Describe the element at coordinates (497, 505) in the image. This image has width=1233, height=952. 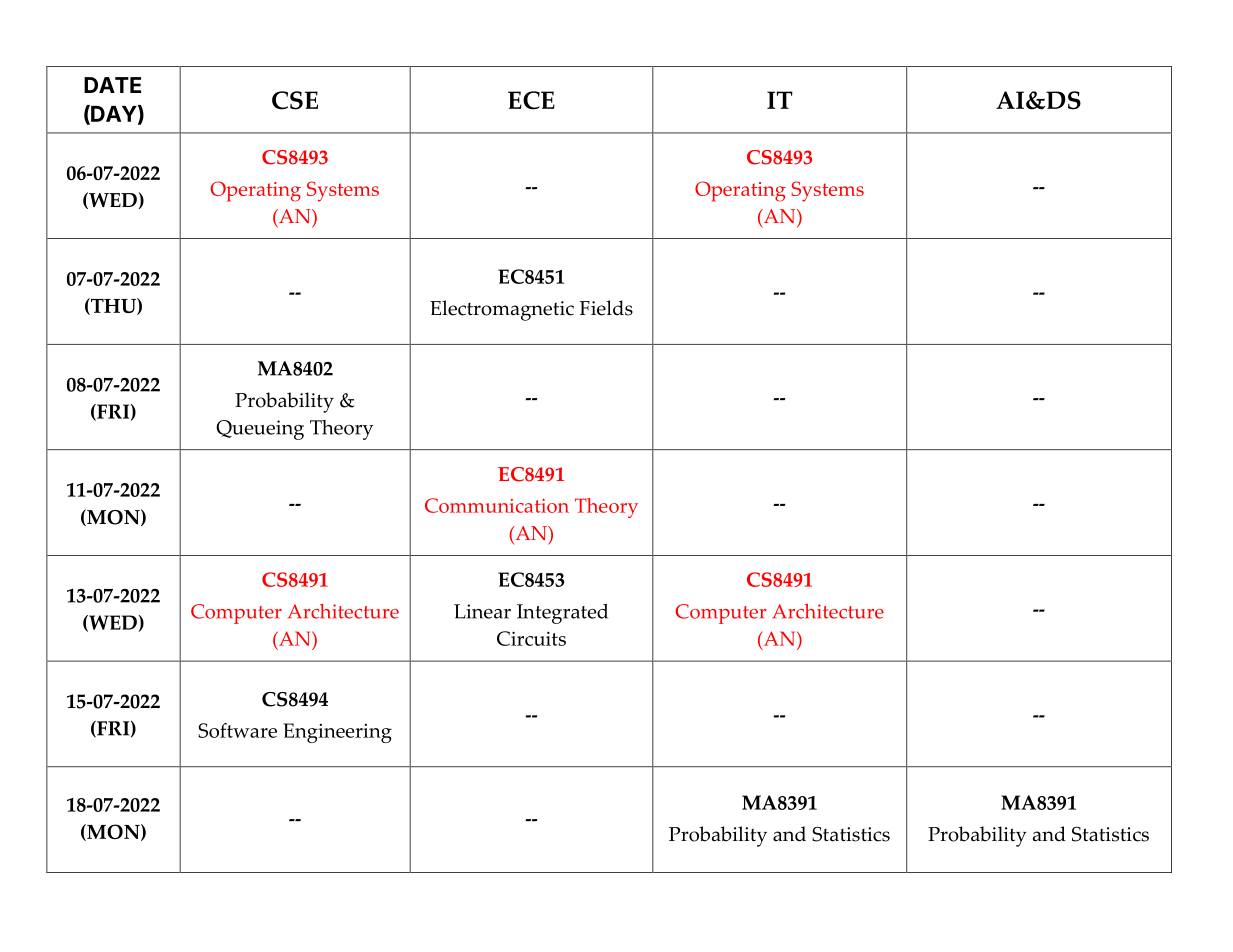
I see `Communication` at that location.
